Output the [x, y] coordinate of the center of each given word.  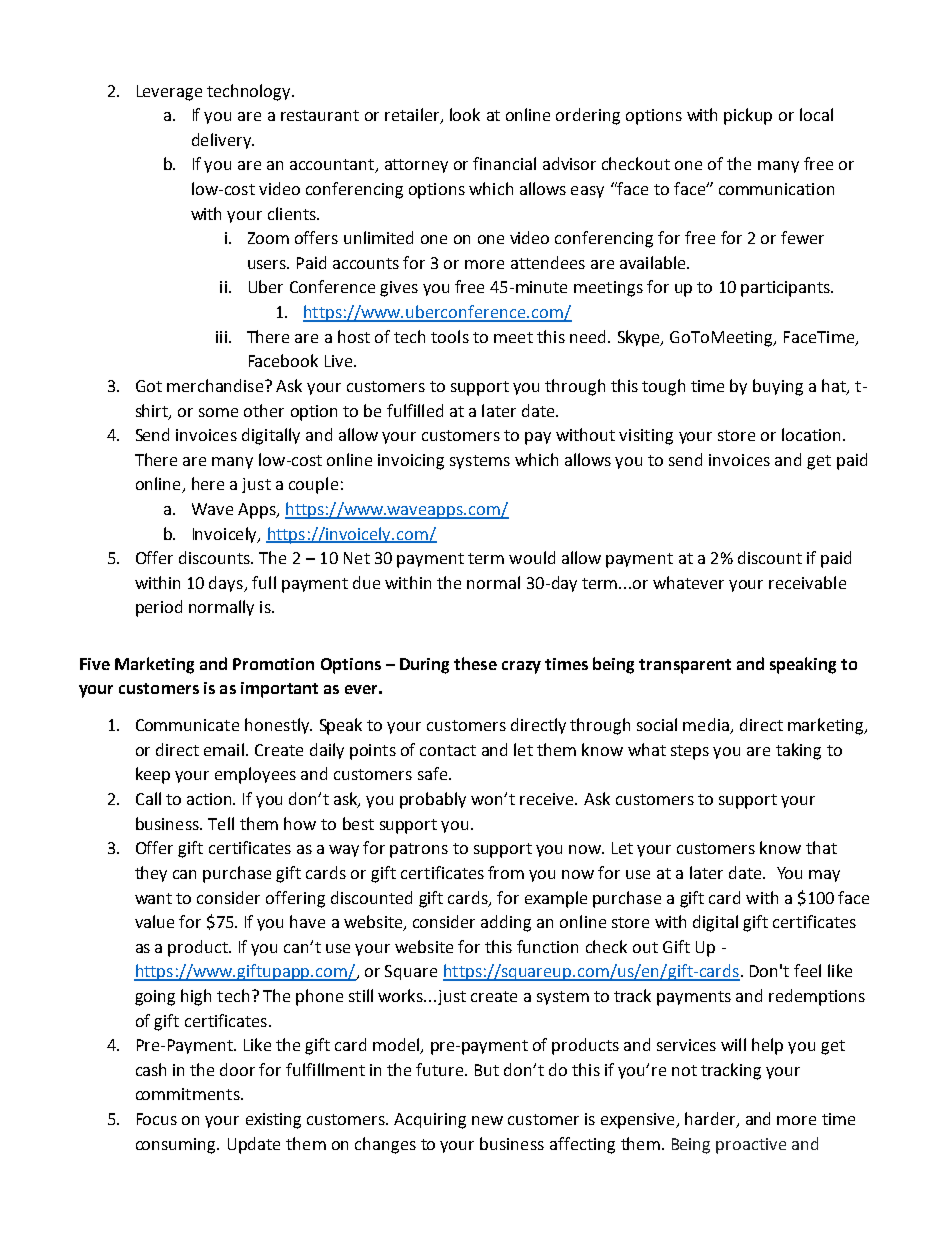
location [811, 434]
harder [711, 1120]
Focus [157, 1119]
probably [433, 800]
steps [690, 752]
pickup [748, 116]
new [487, 1120]
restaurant [320, 115]
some [218, 412]
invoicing [411, 462]
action [211, 799]
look [465, 114]
